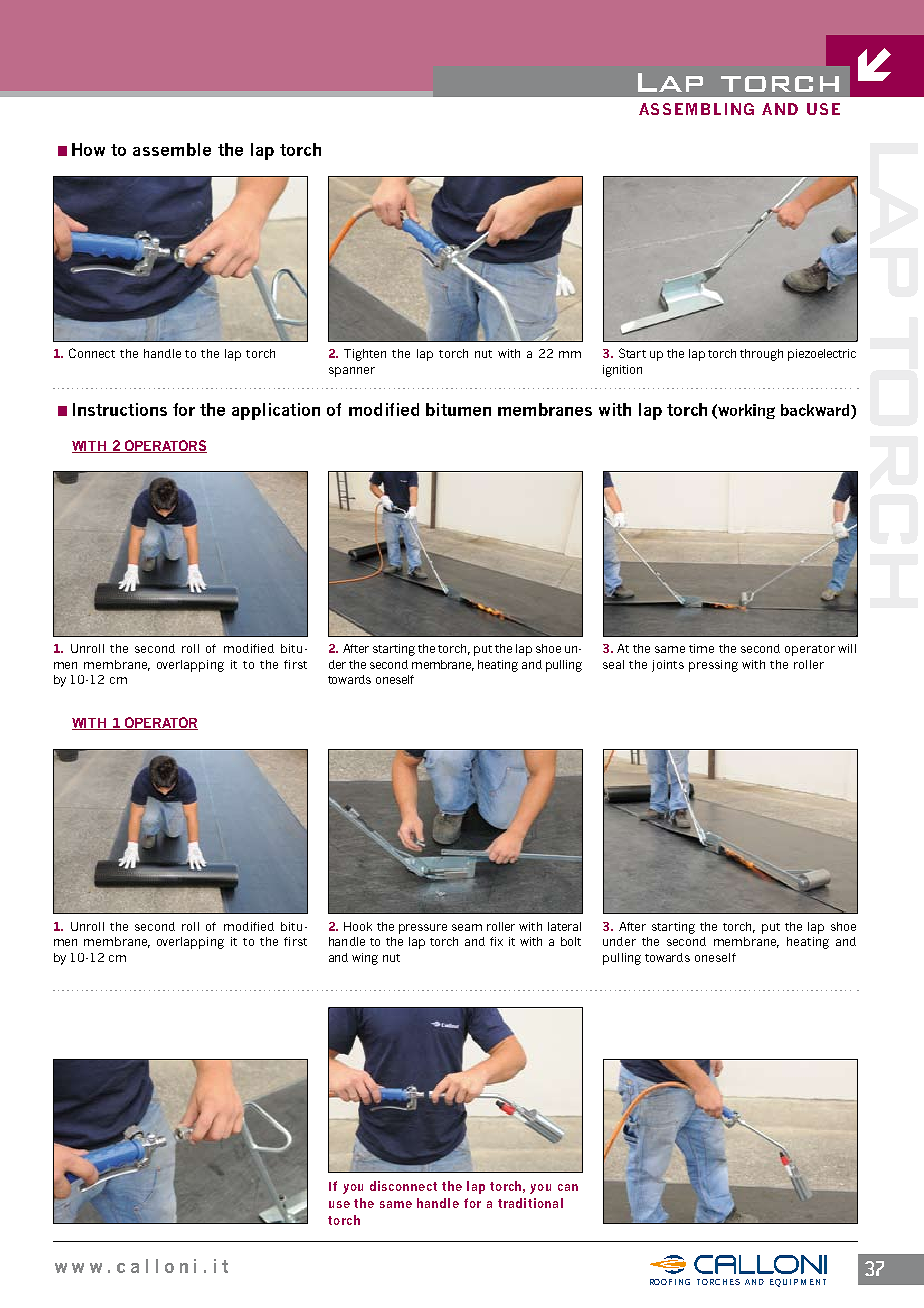  I want to click on assemble, so click(172, 149).
